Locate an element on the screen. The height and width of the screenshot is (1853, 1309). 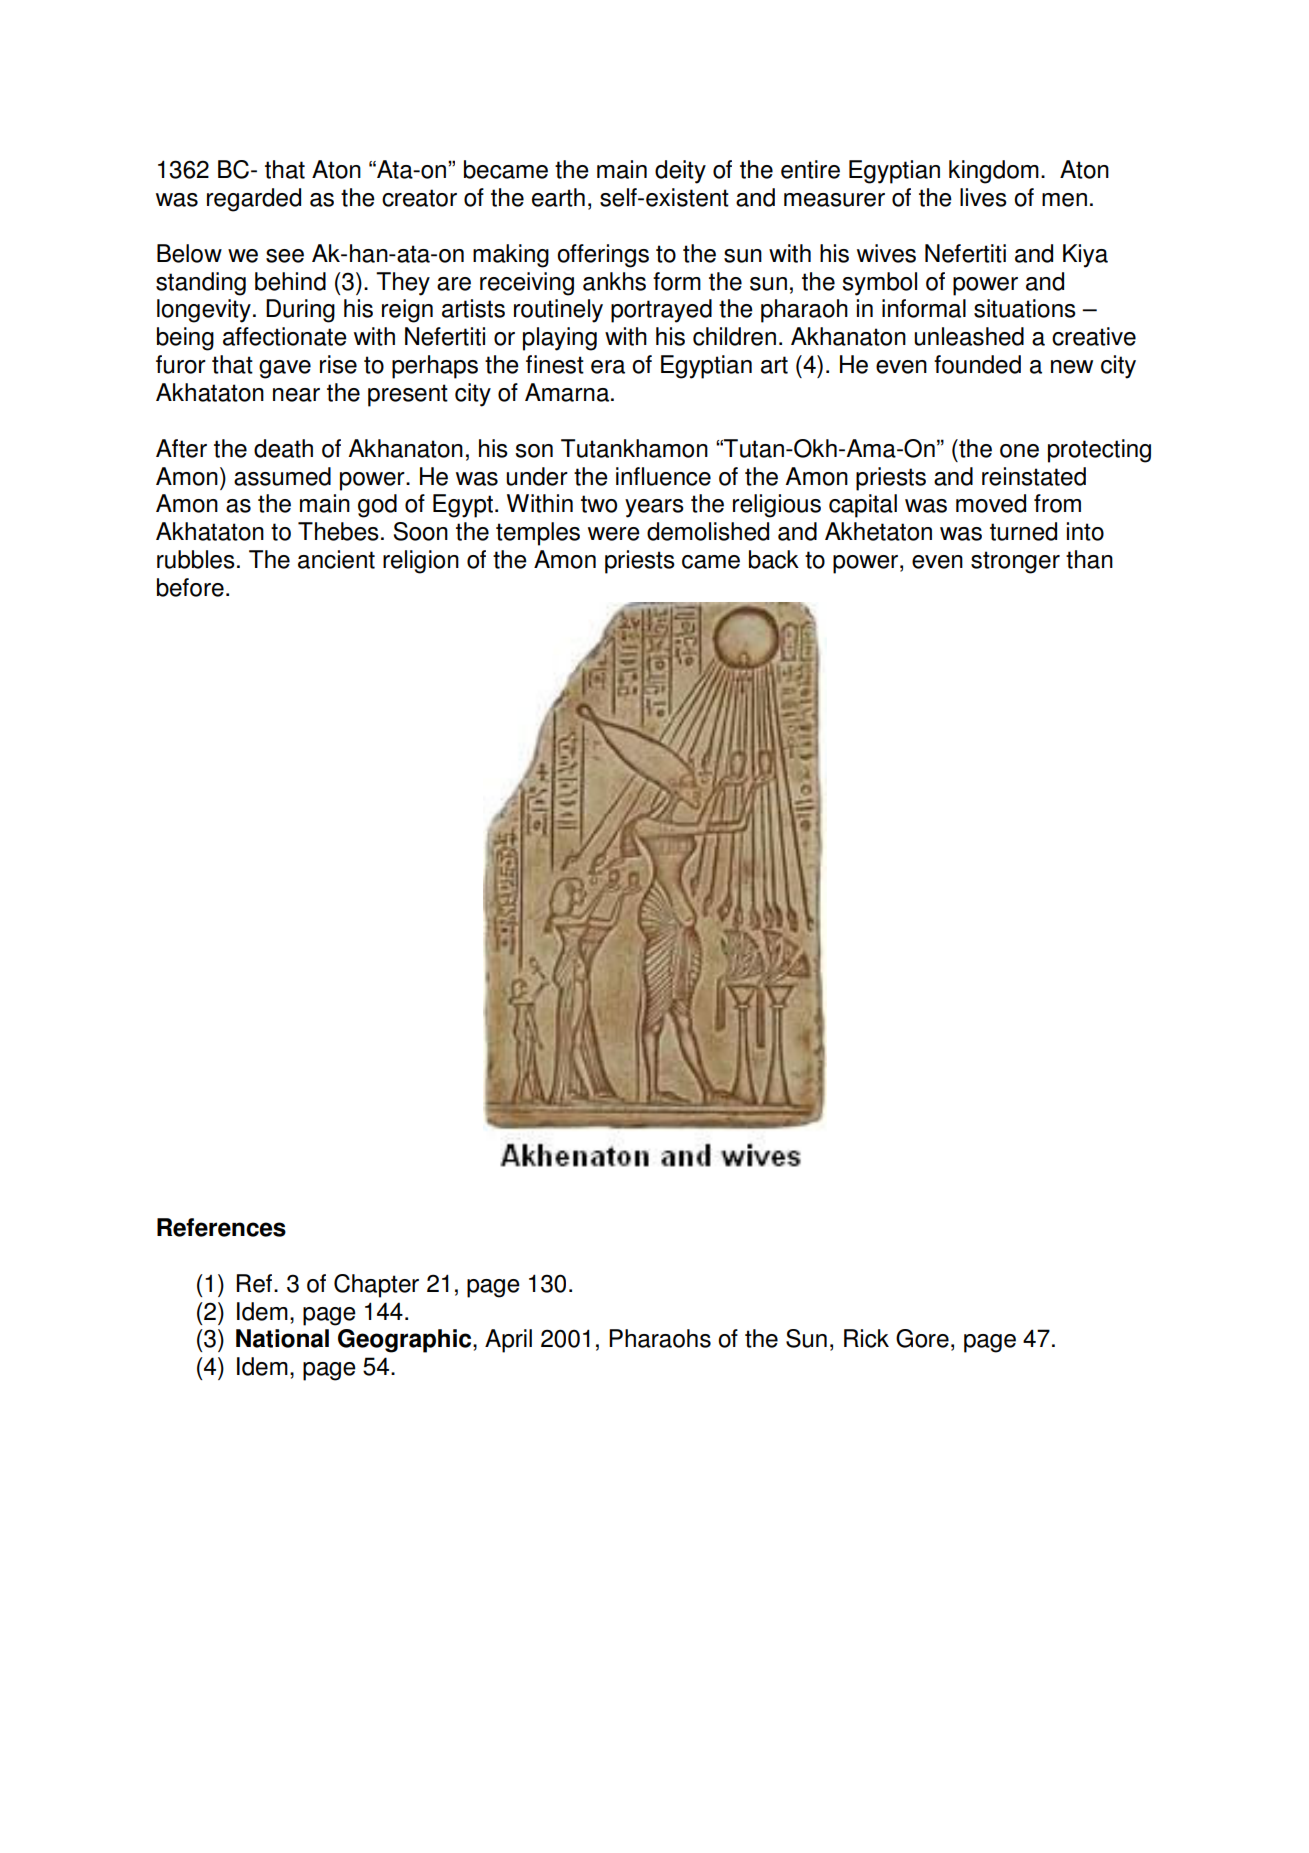
lives is located at coordinates (983, 197).
